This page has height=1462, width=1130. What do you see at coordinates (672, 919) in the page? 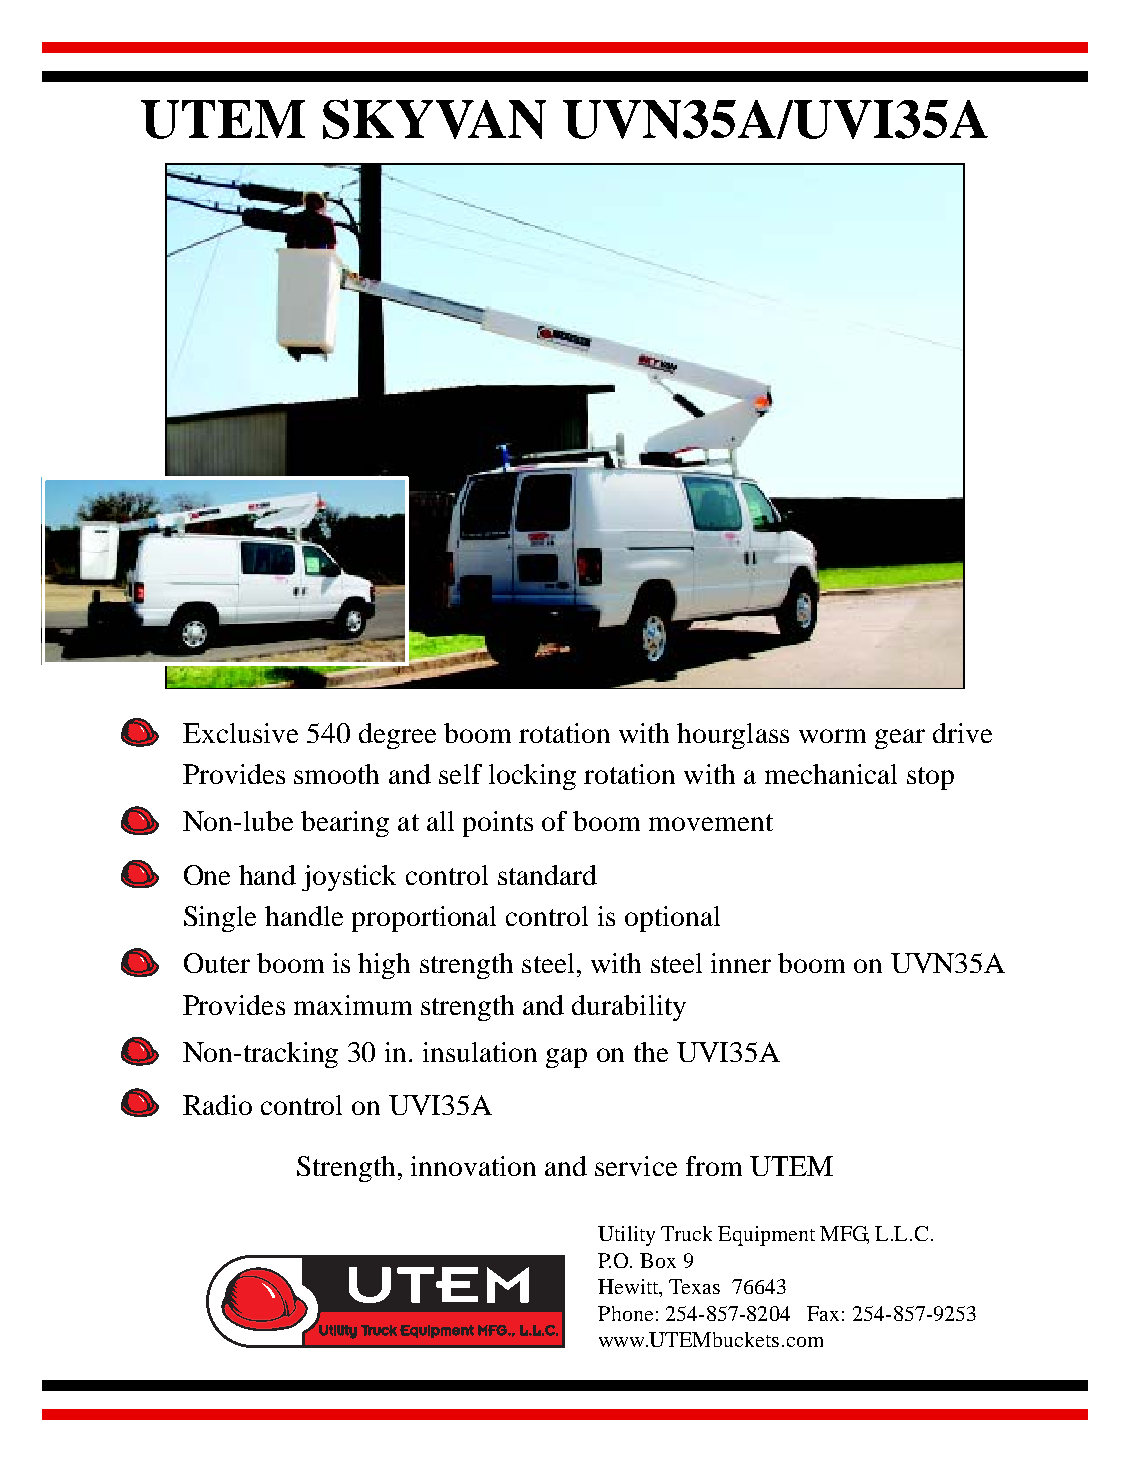
I see `optional` at bounding box center [672, 919].
